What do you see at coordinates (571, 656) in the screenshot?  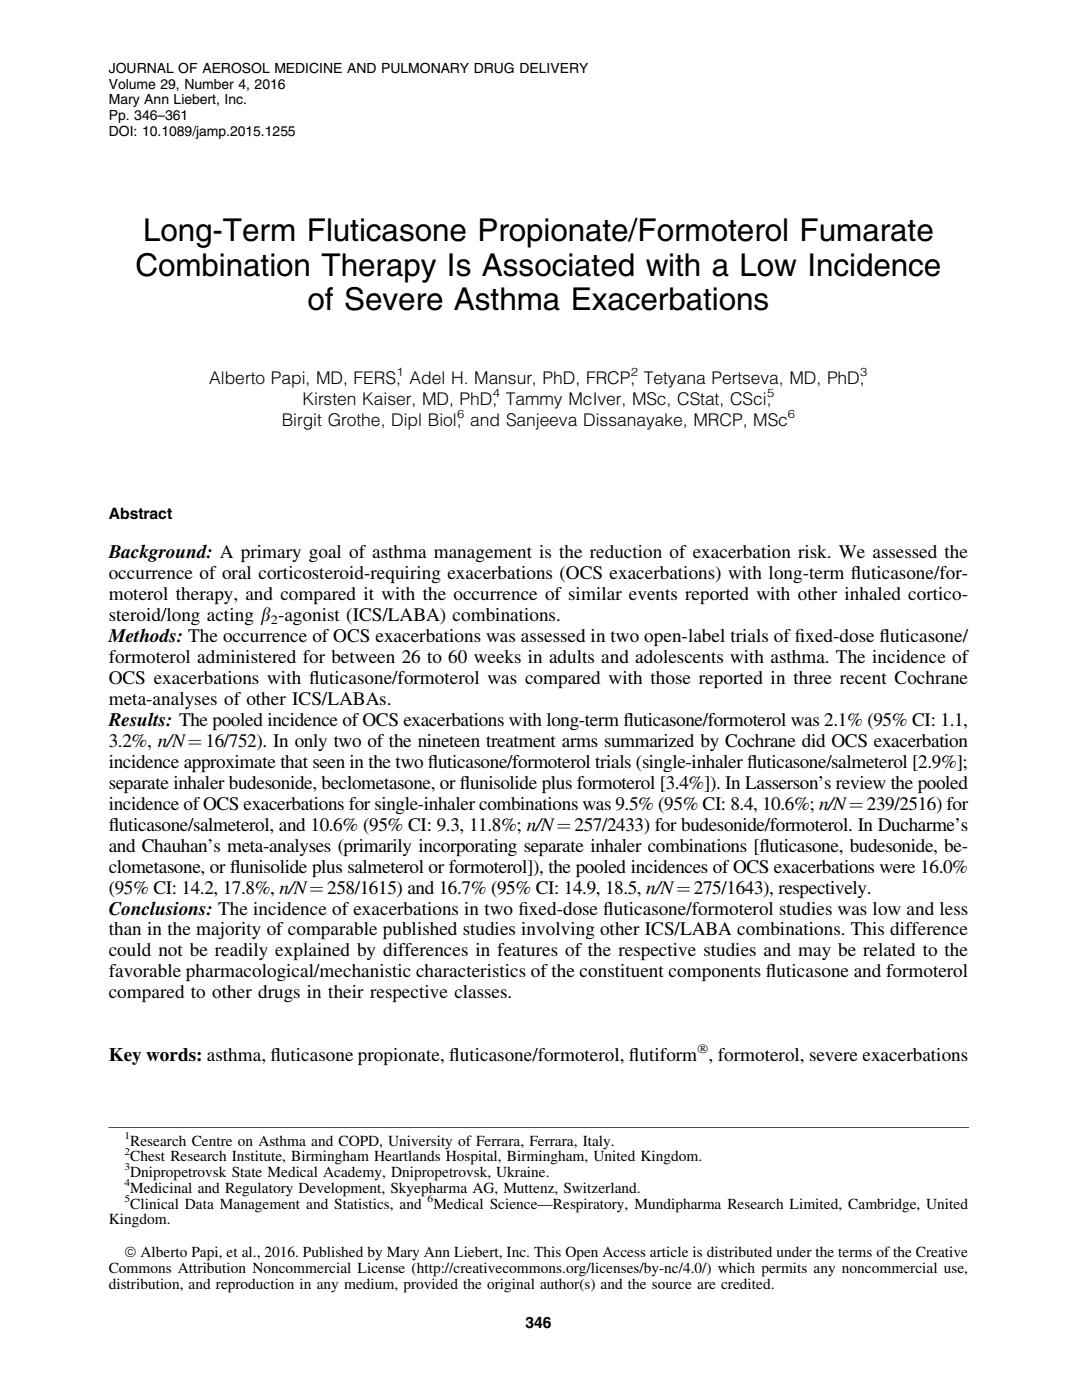 I see `adults` at bounding box center [571, 656].
